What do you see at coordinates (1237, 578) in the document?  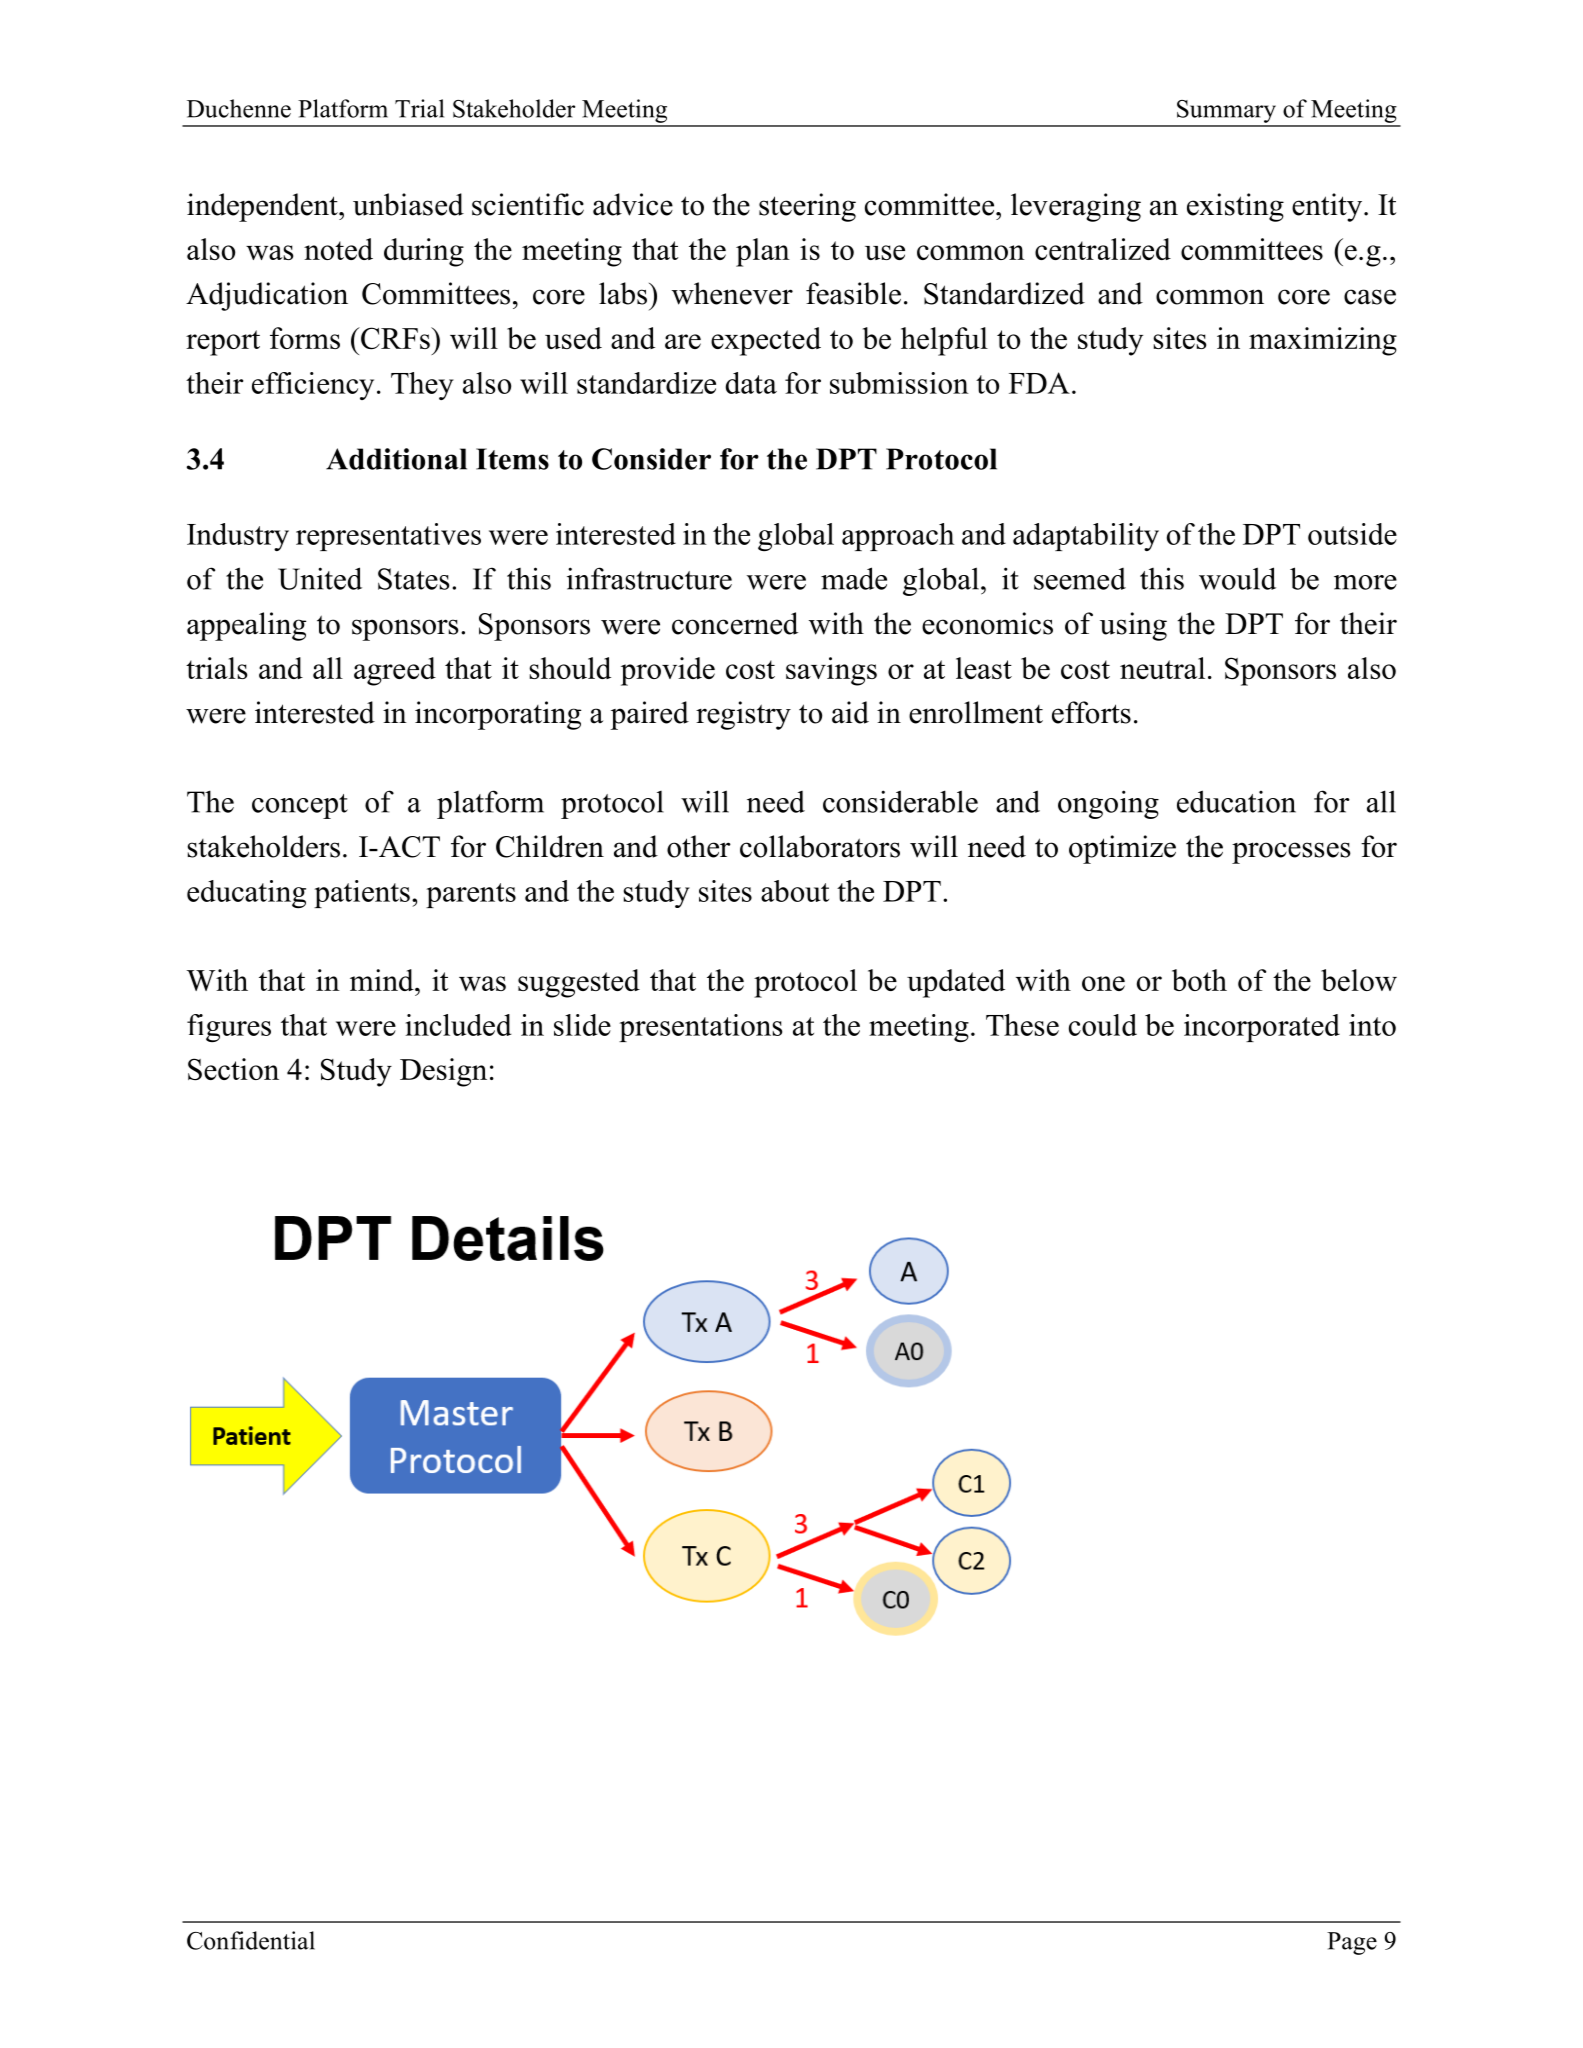 I see `would` at bounding box center [1237, 578].
